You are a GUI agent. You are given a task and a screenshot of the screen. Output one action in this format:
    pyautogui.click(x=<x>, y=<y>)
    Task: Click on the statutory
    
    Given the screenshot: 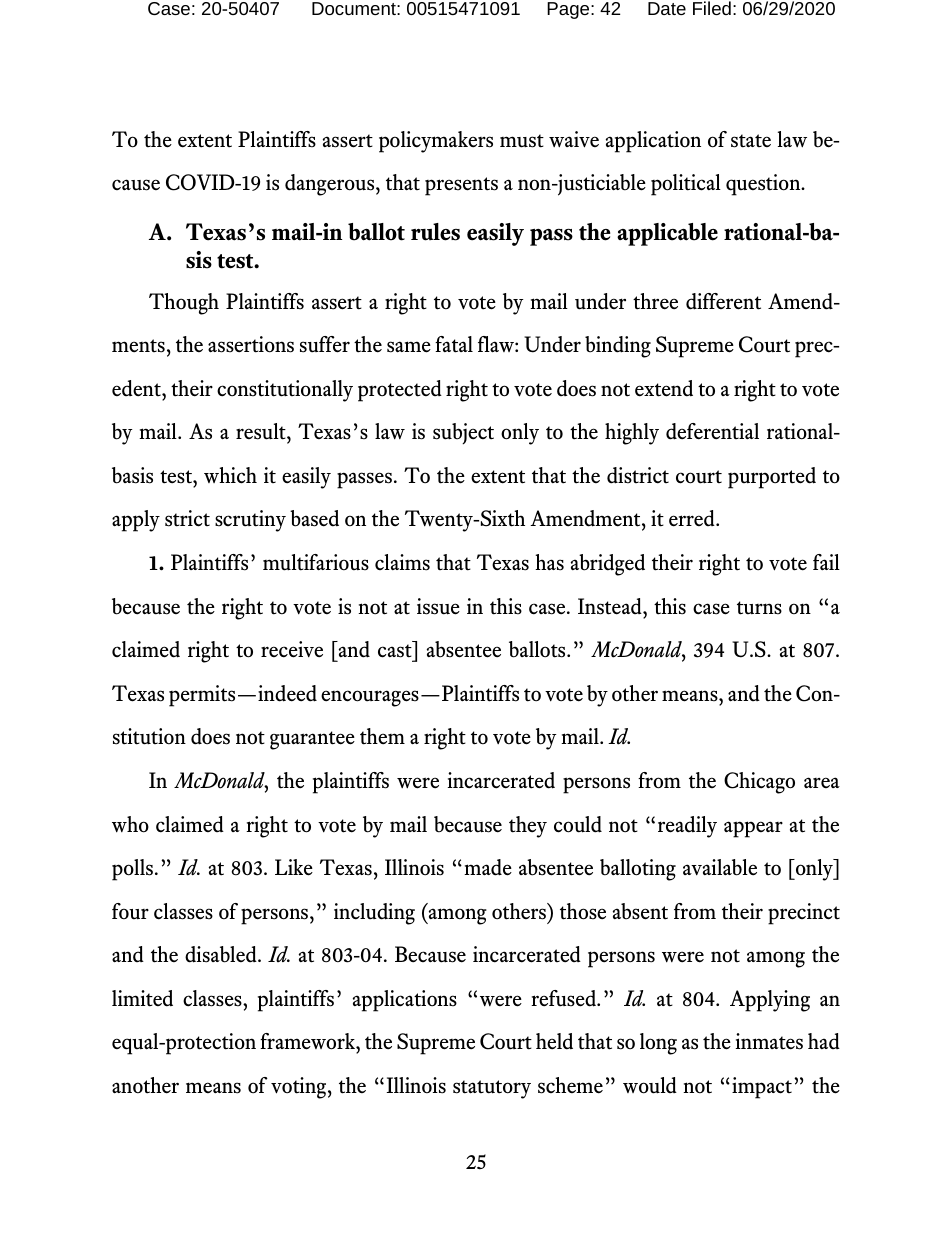 What is the action you would take?
    pyautogui.click(x=492, y=1089)
